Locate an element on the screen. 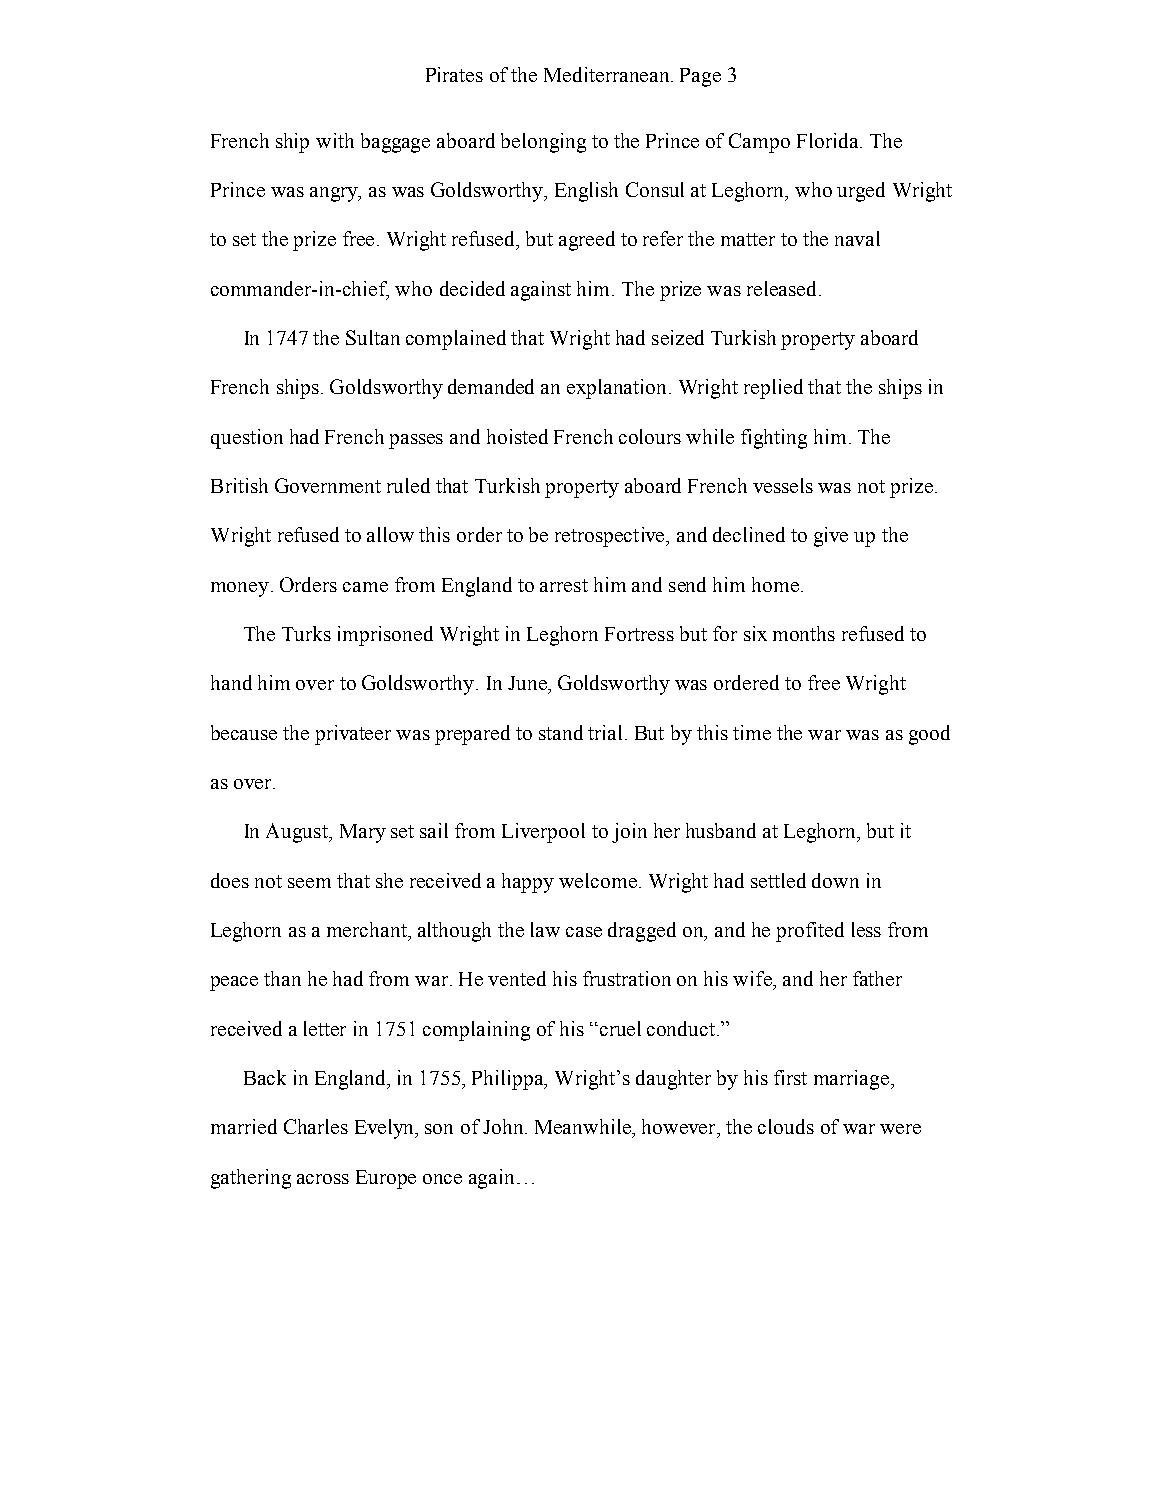 Image resolution: width=1164 pixels, height=1506 pixels. Florida is located at coordinates (829, 140).
